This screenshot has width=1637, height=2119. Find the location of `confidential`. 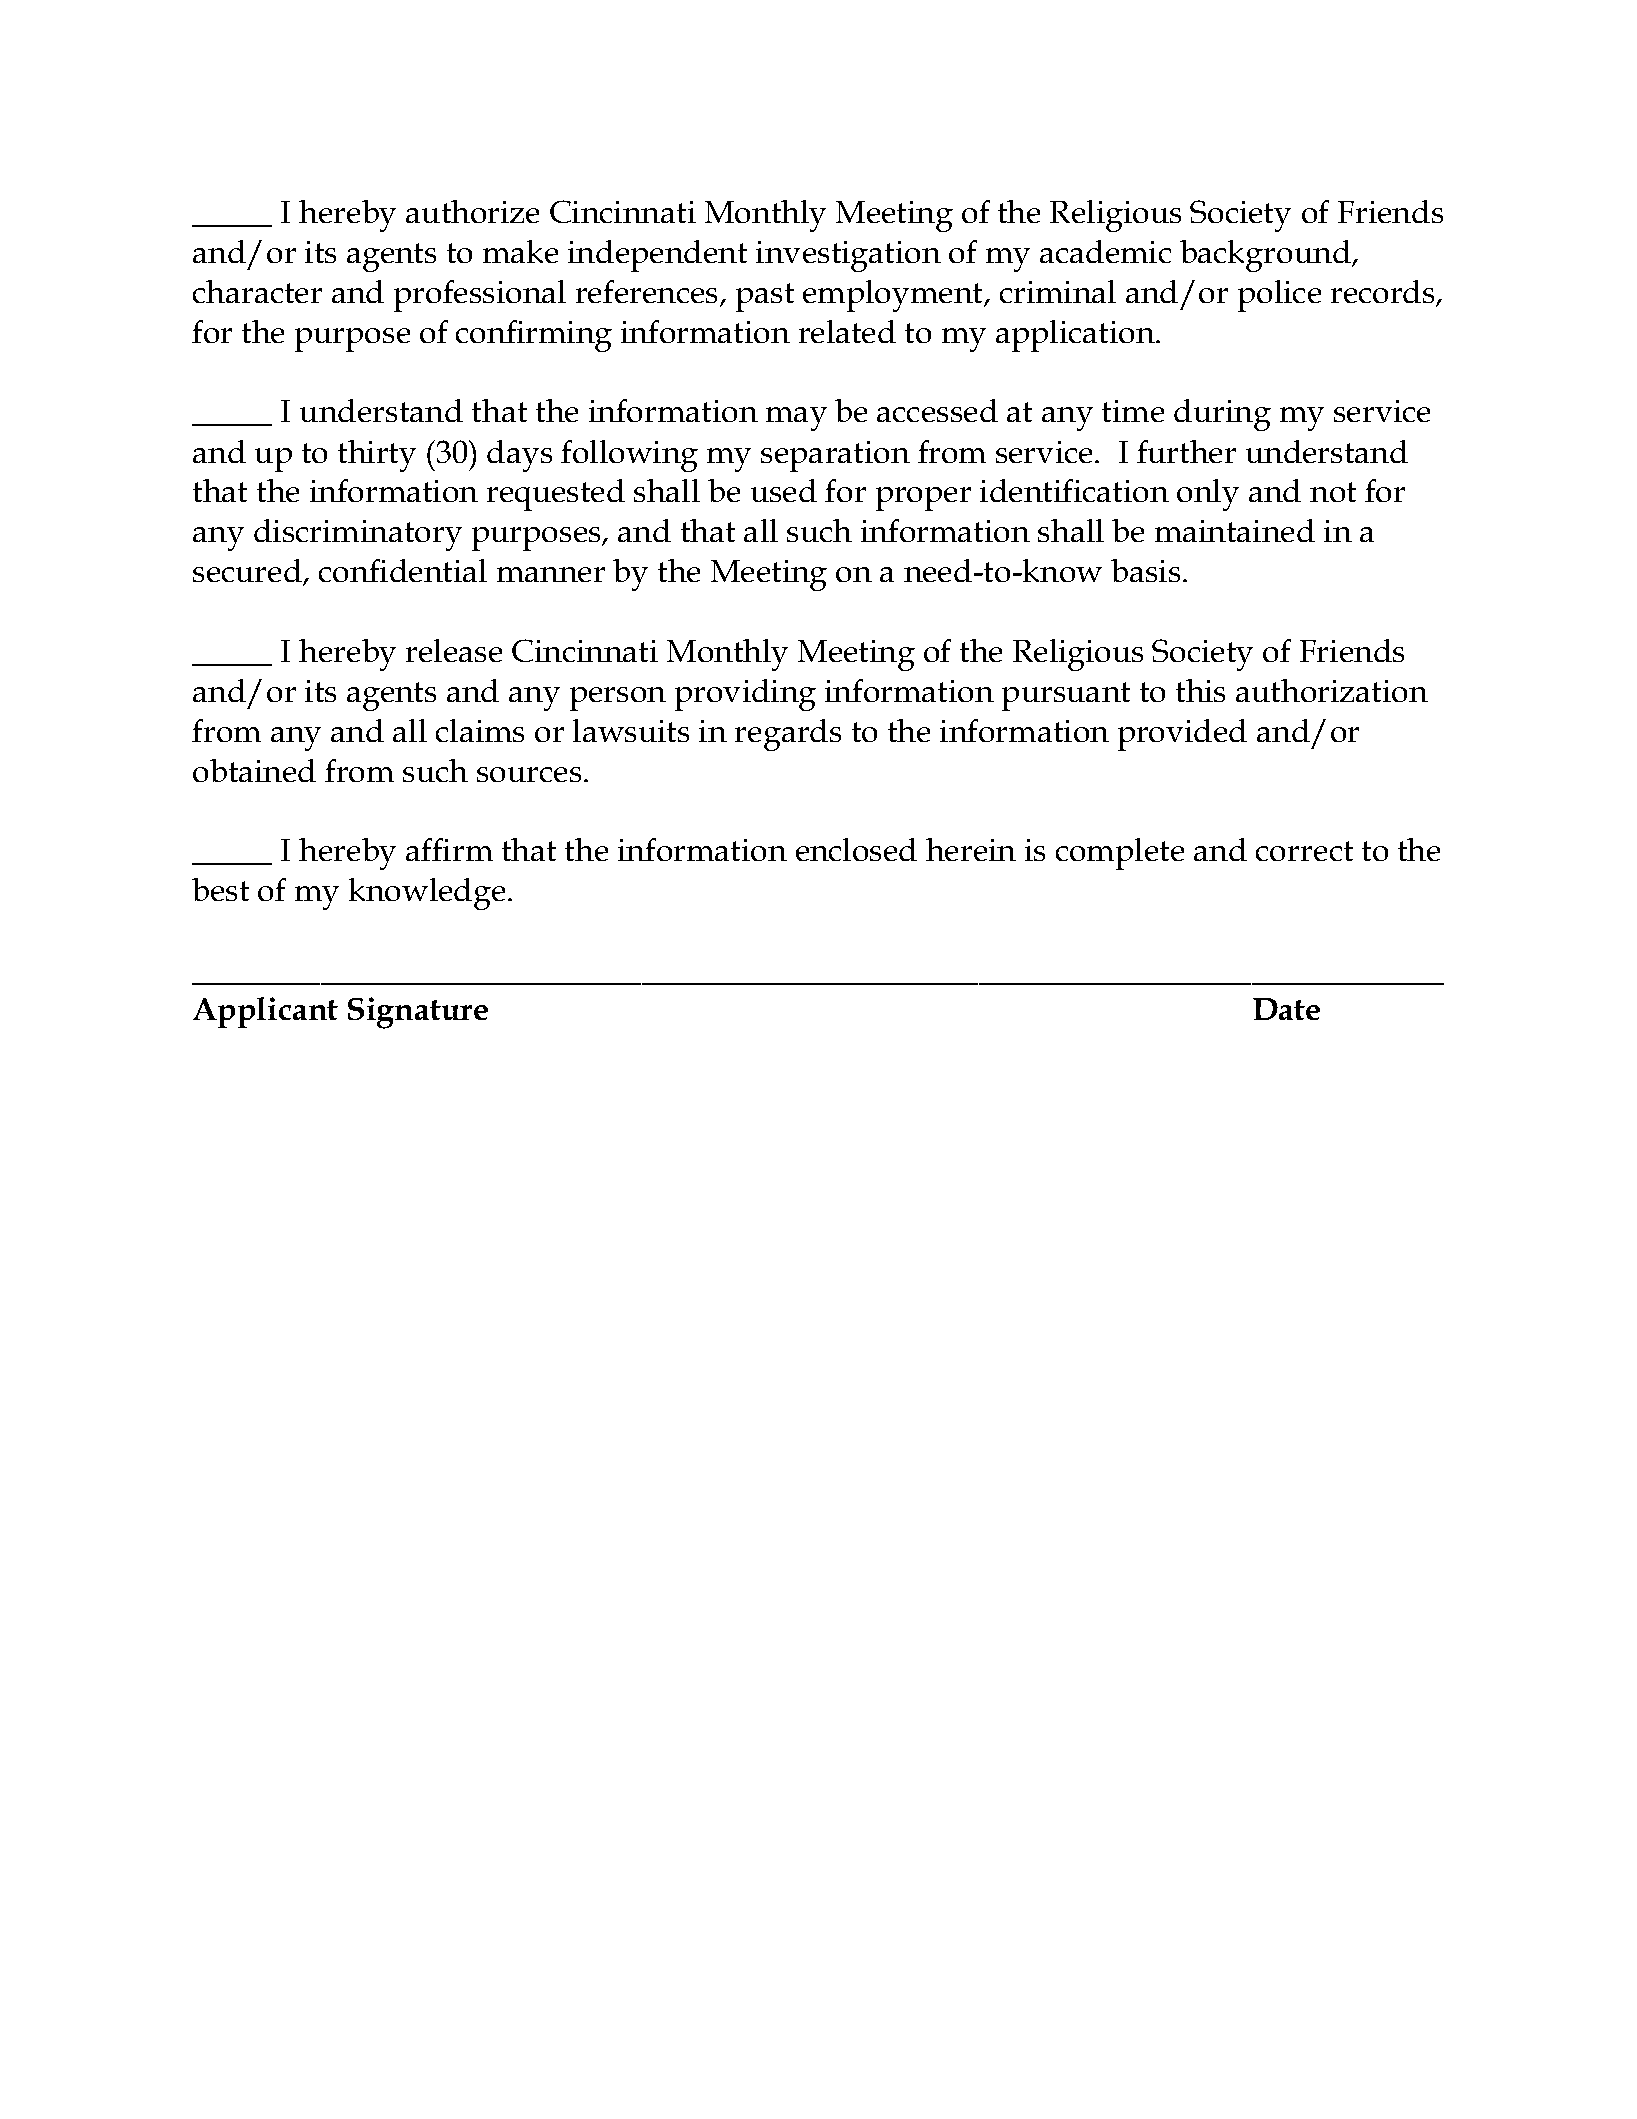

confidential is located at coordinates (403, 570).
